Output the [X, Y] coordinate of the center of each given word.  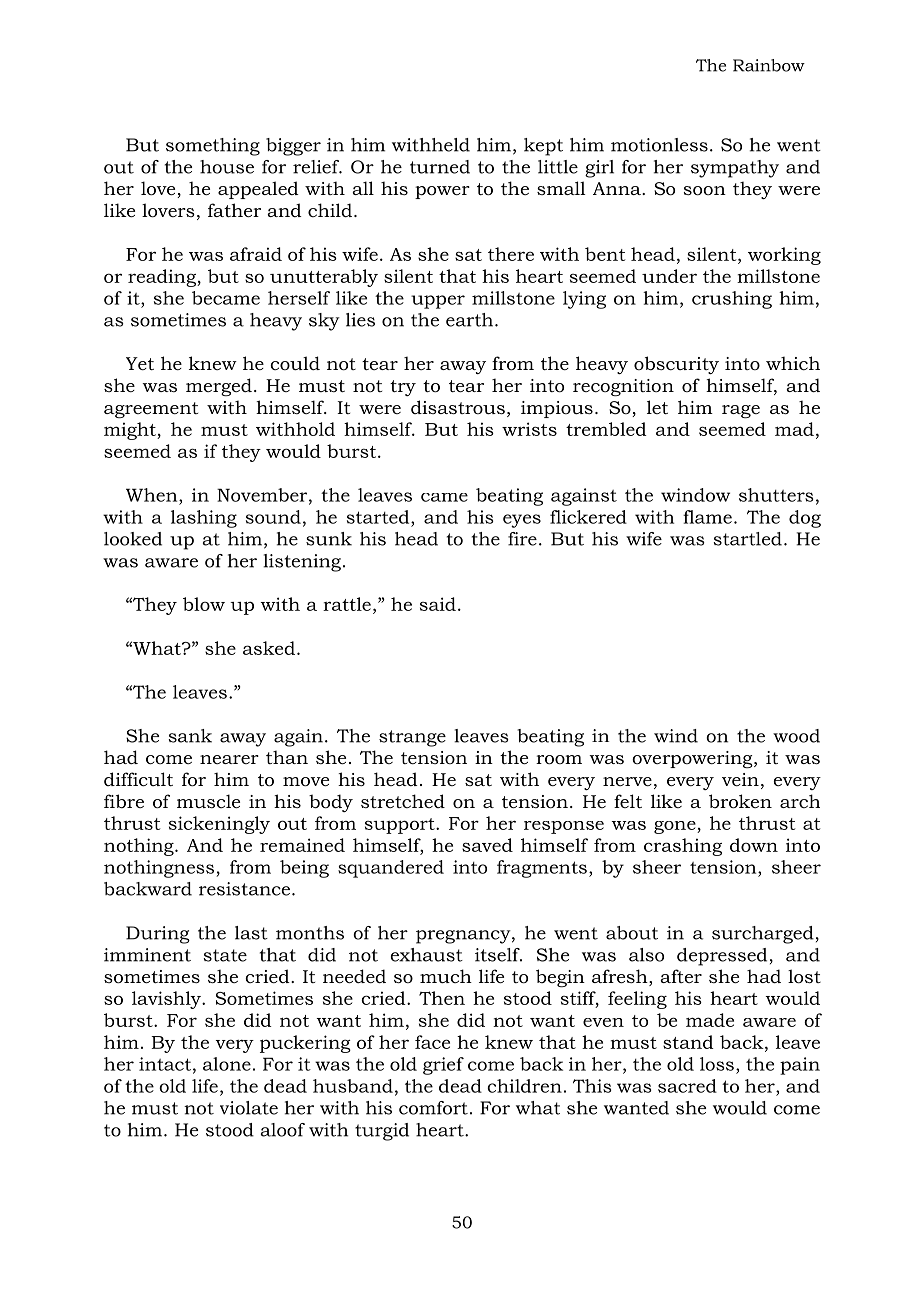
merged [219, 387]
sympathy [735, 169]
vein [740, 779]
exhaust [427, 955]
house [227, 167]
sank [190, 736]
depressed [722, 957]
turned [440, 167]
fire [522, 539]
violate [249, 1108]
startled [748, 539]
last [251, 933]
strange [412, 738]
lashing [204, 519]
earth [471, 320]
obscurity [676, 365]
